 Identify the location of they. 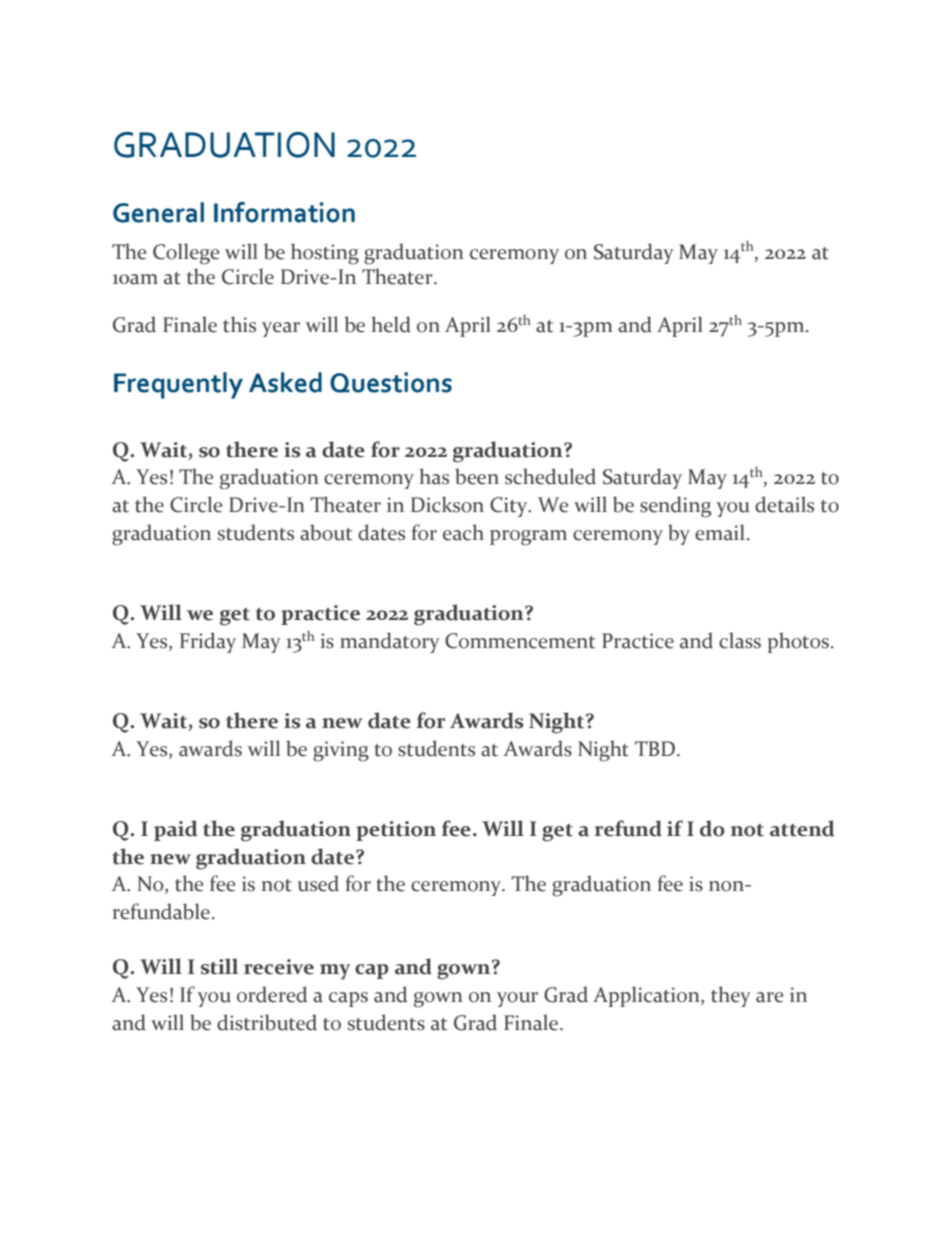
(731, 996).
